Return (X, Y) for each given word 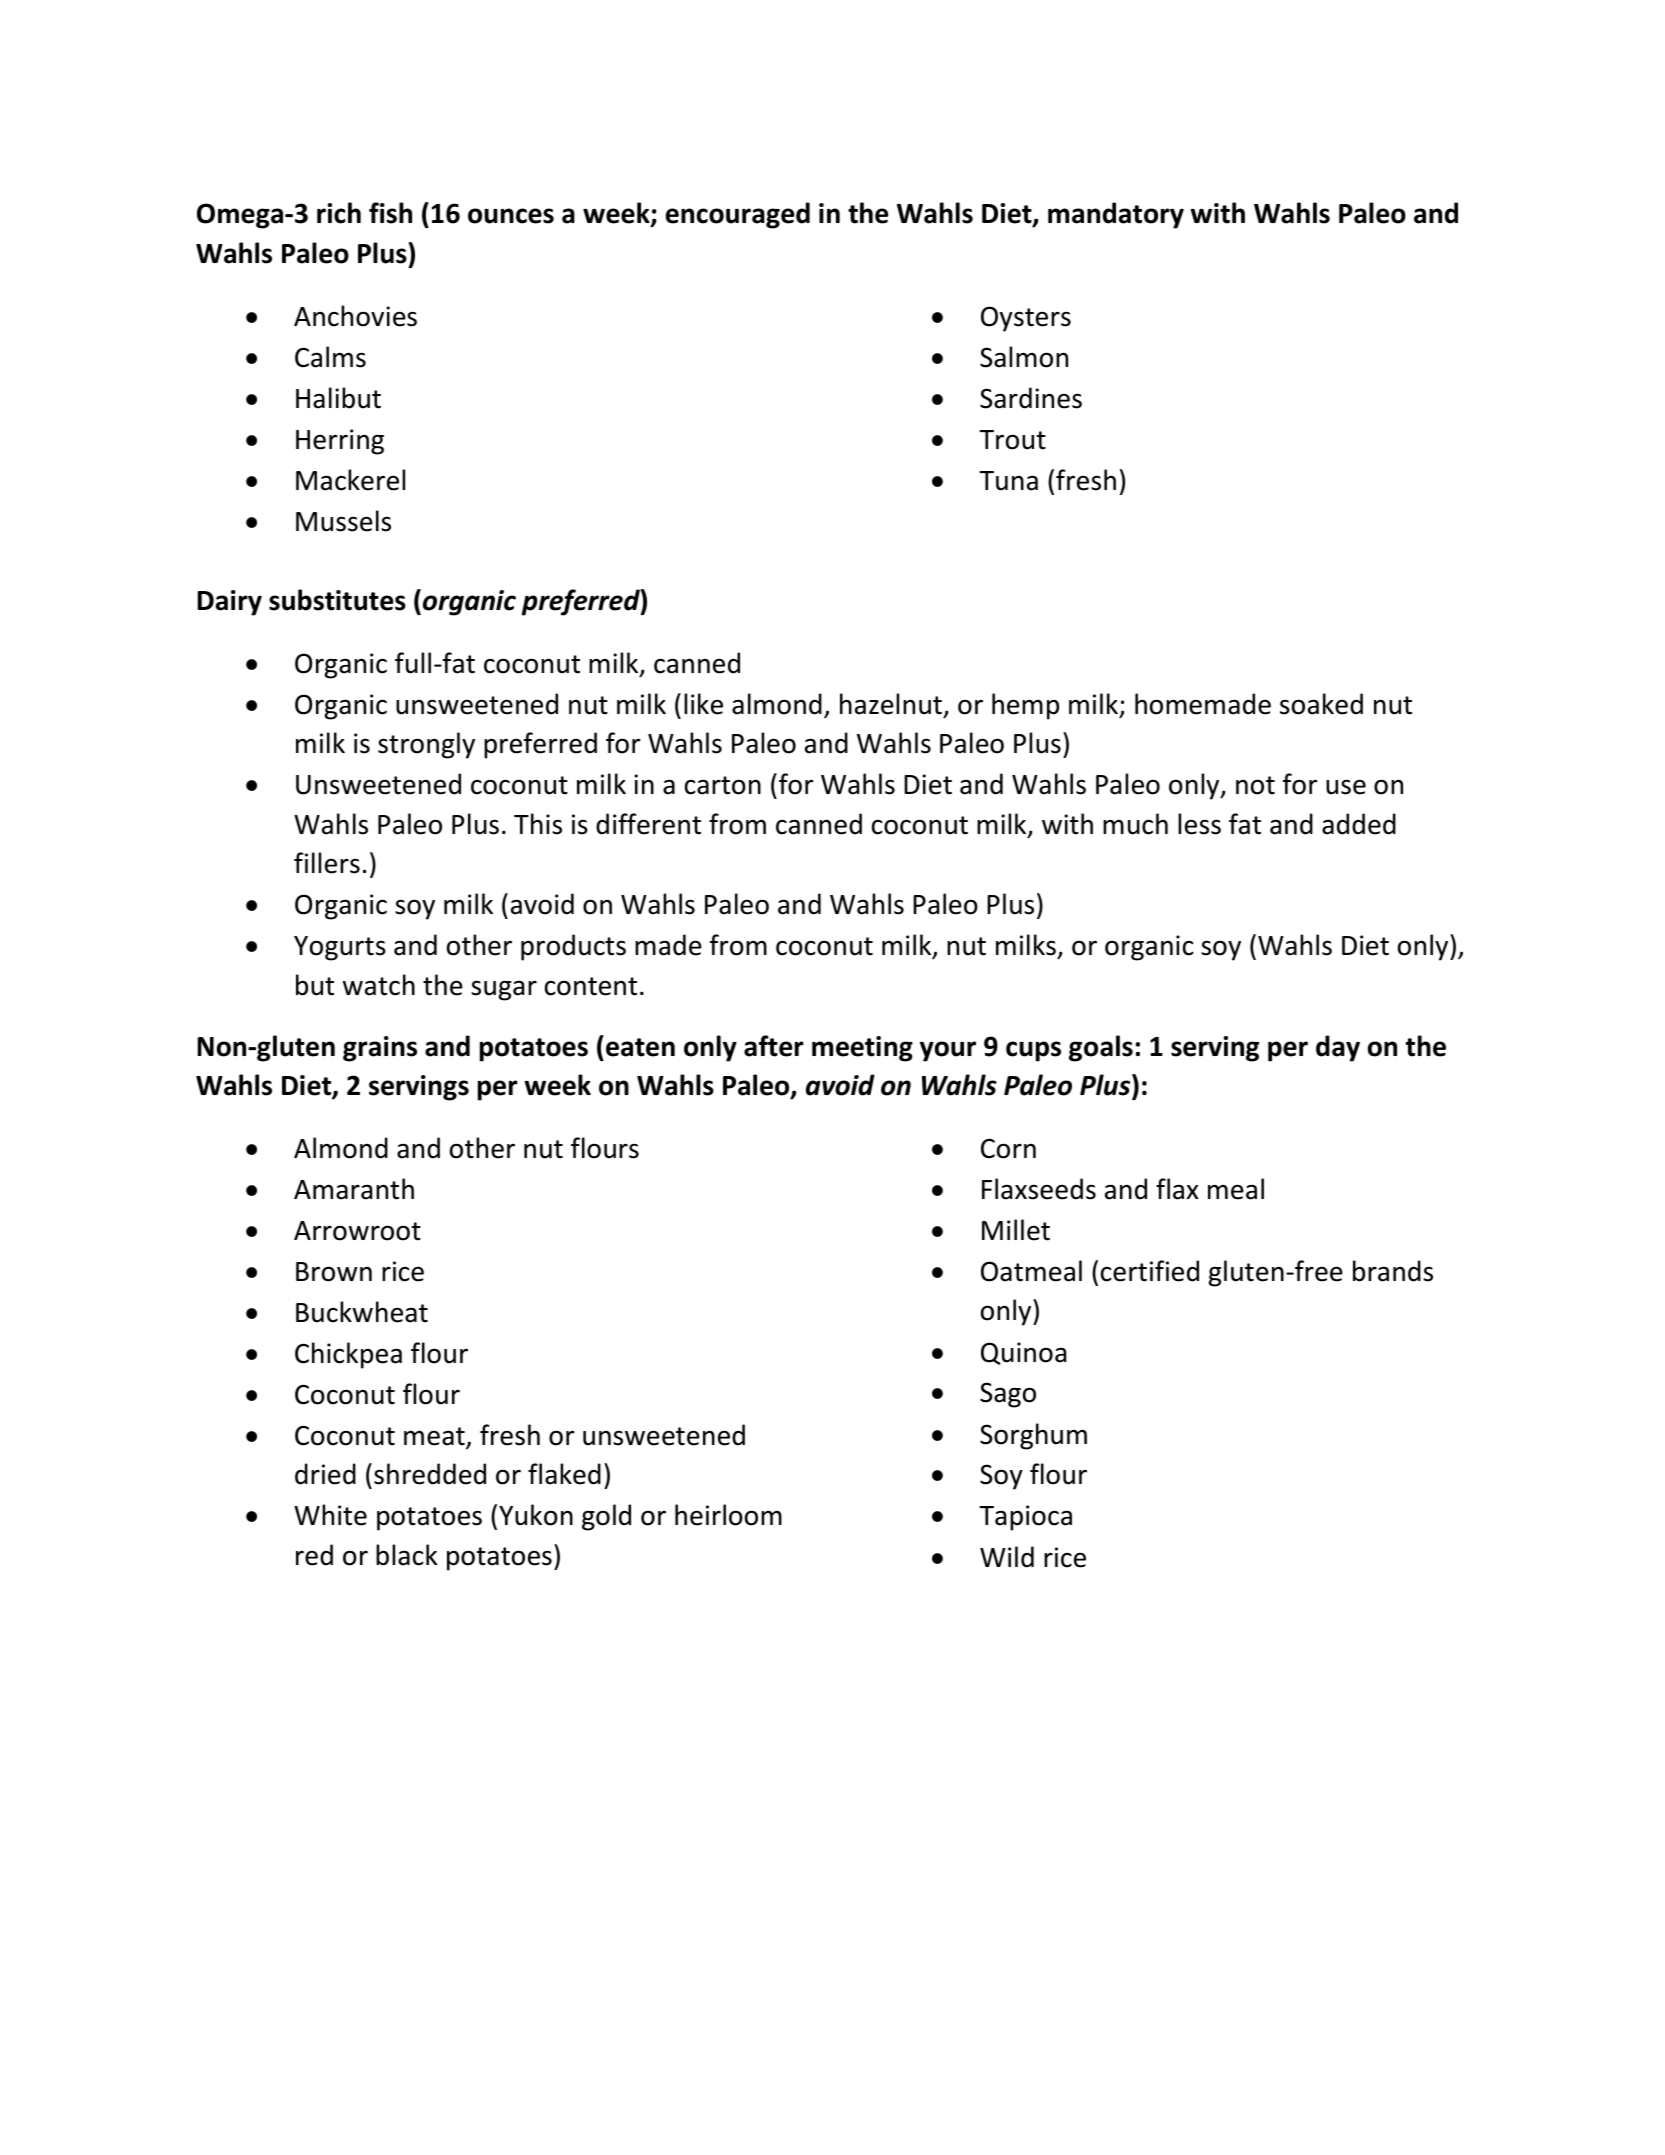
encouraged (738, 215)
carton (723, 785)
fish (390, 213)
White (330, 1515)
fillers (327, 863)
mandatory (1116, 215)
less (1199, 824)
